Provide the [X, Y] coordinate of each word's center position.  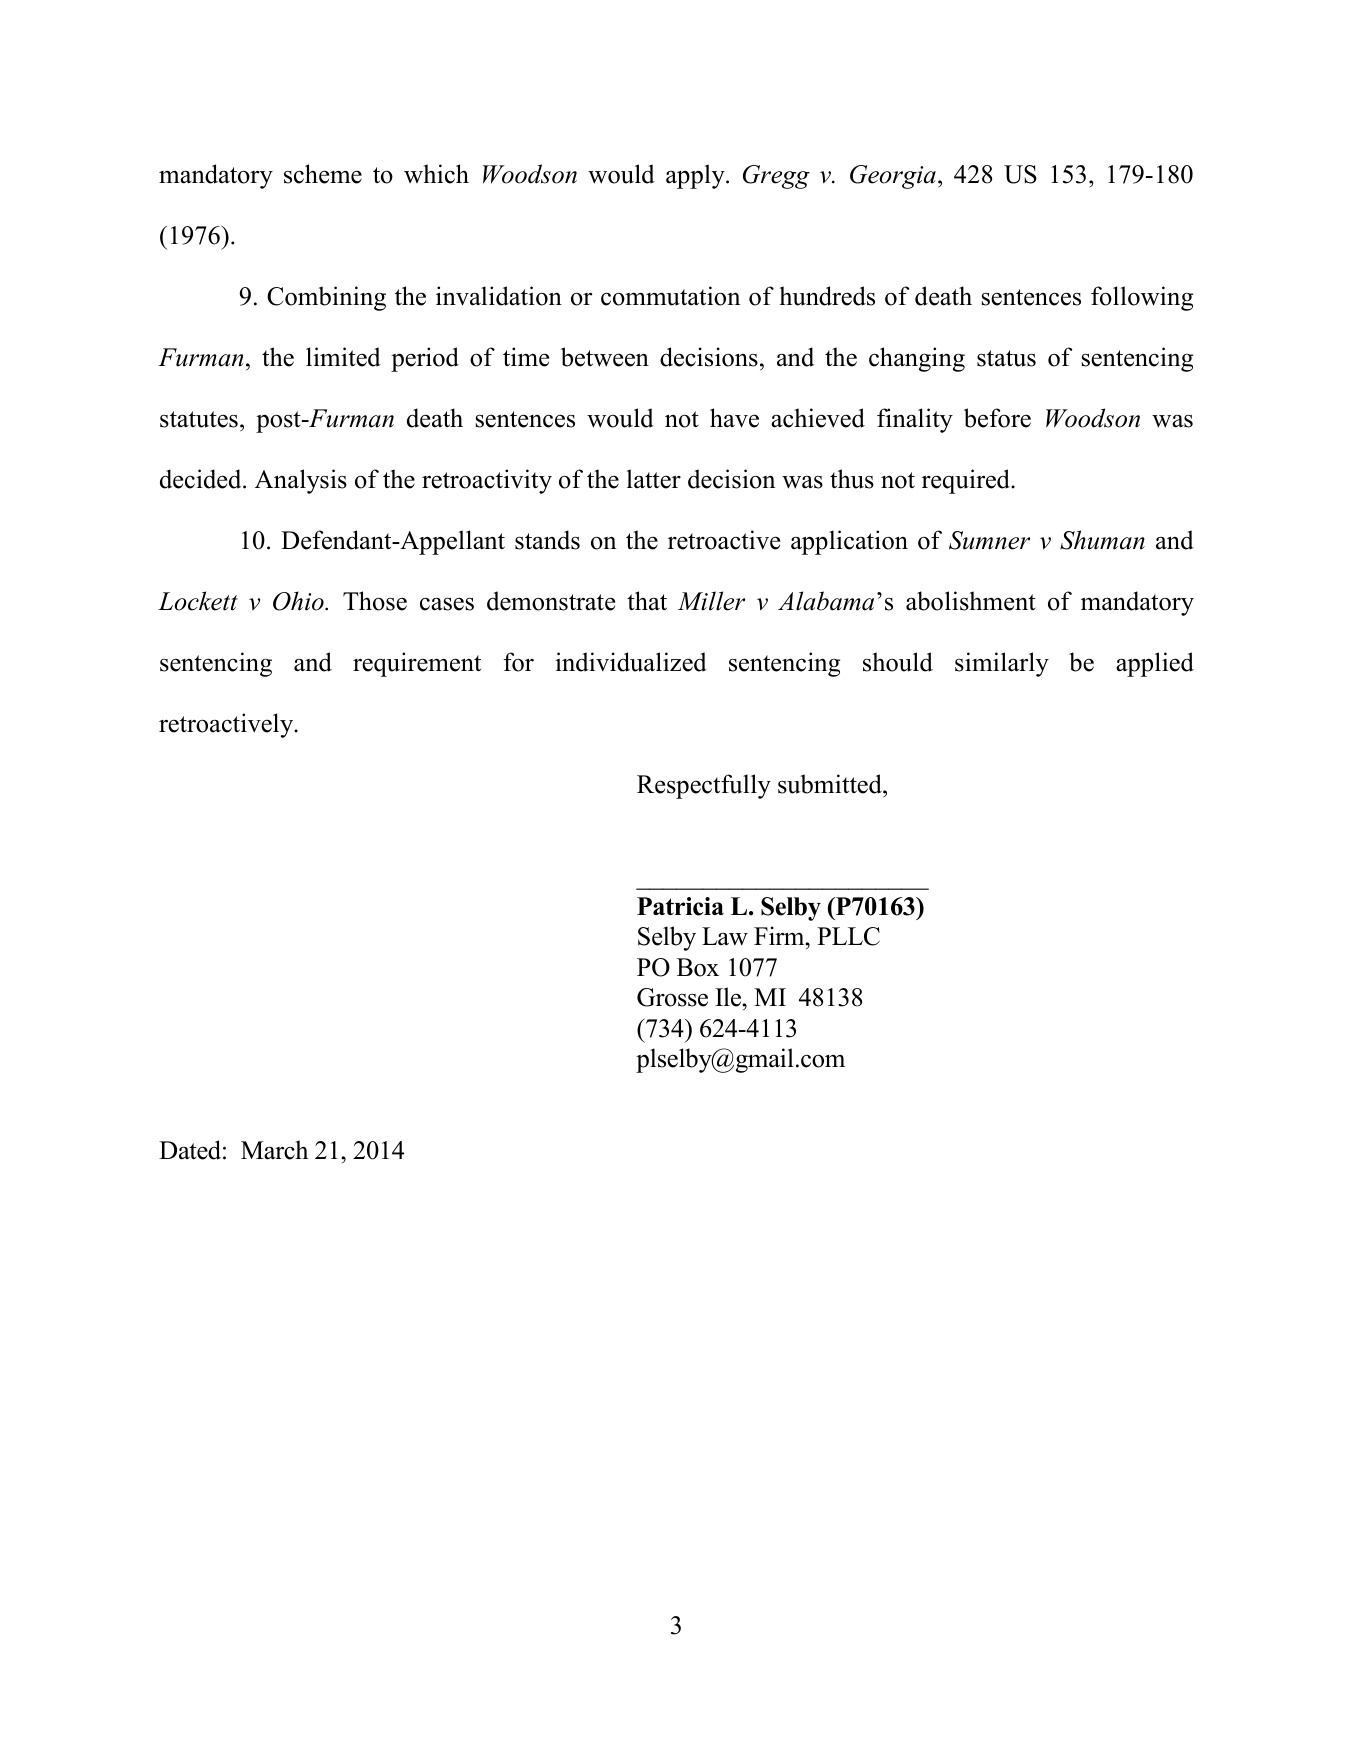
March [274, 1150]
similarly [1002, 664]
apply [696, 176]
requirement [417, 664]
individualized [631, 662]
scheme [323, 174]
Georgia [893, 177]
